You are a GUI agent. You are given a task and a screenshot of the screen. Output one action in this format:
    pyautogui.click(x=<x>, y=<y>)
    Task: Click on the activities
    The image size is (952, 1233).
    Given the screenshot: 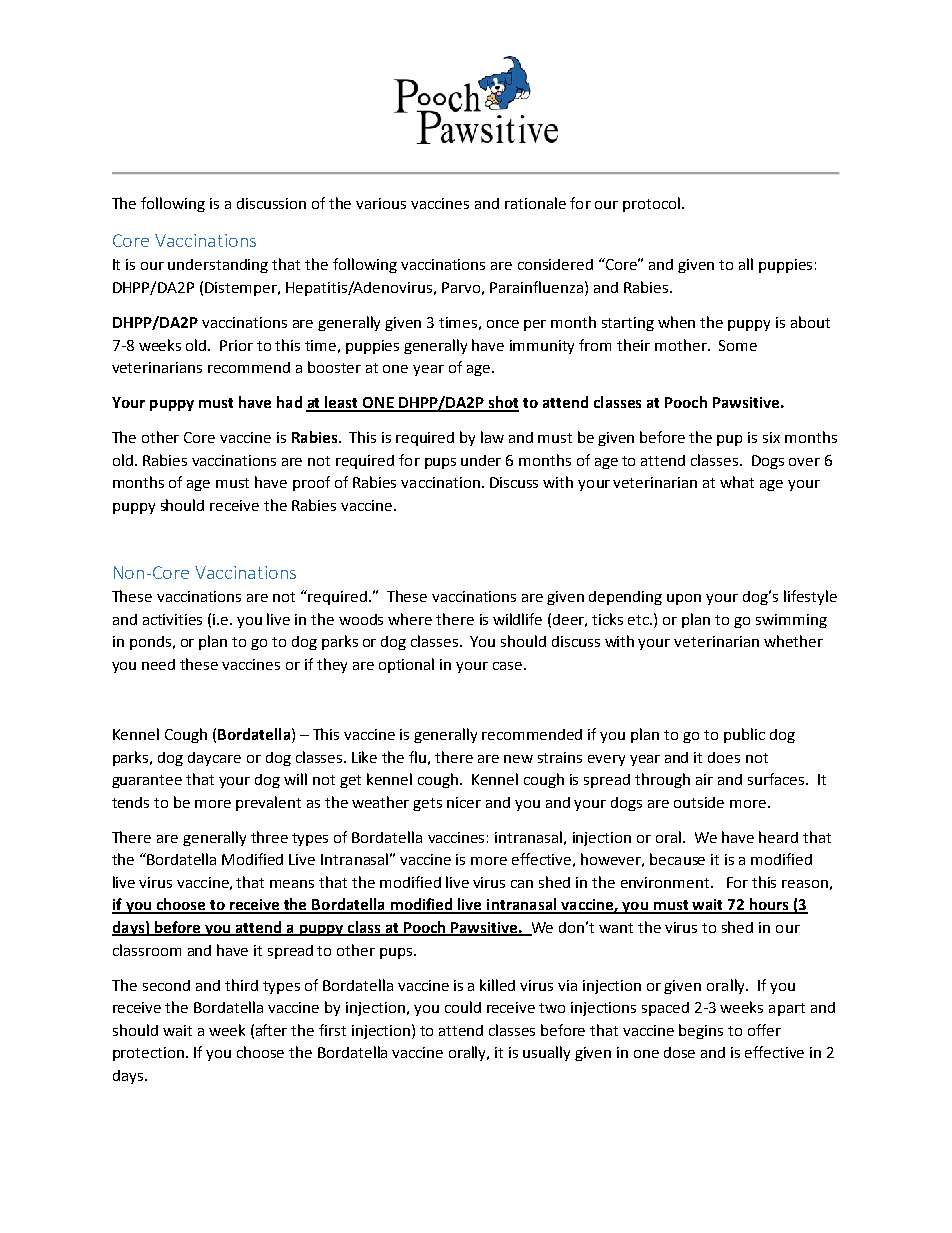 What is the action you would take?
    pyautogui.click(x=172, y=619)
